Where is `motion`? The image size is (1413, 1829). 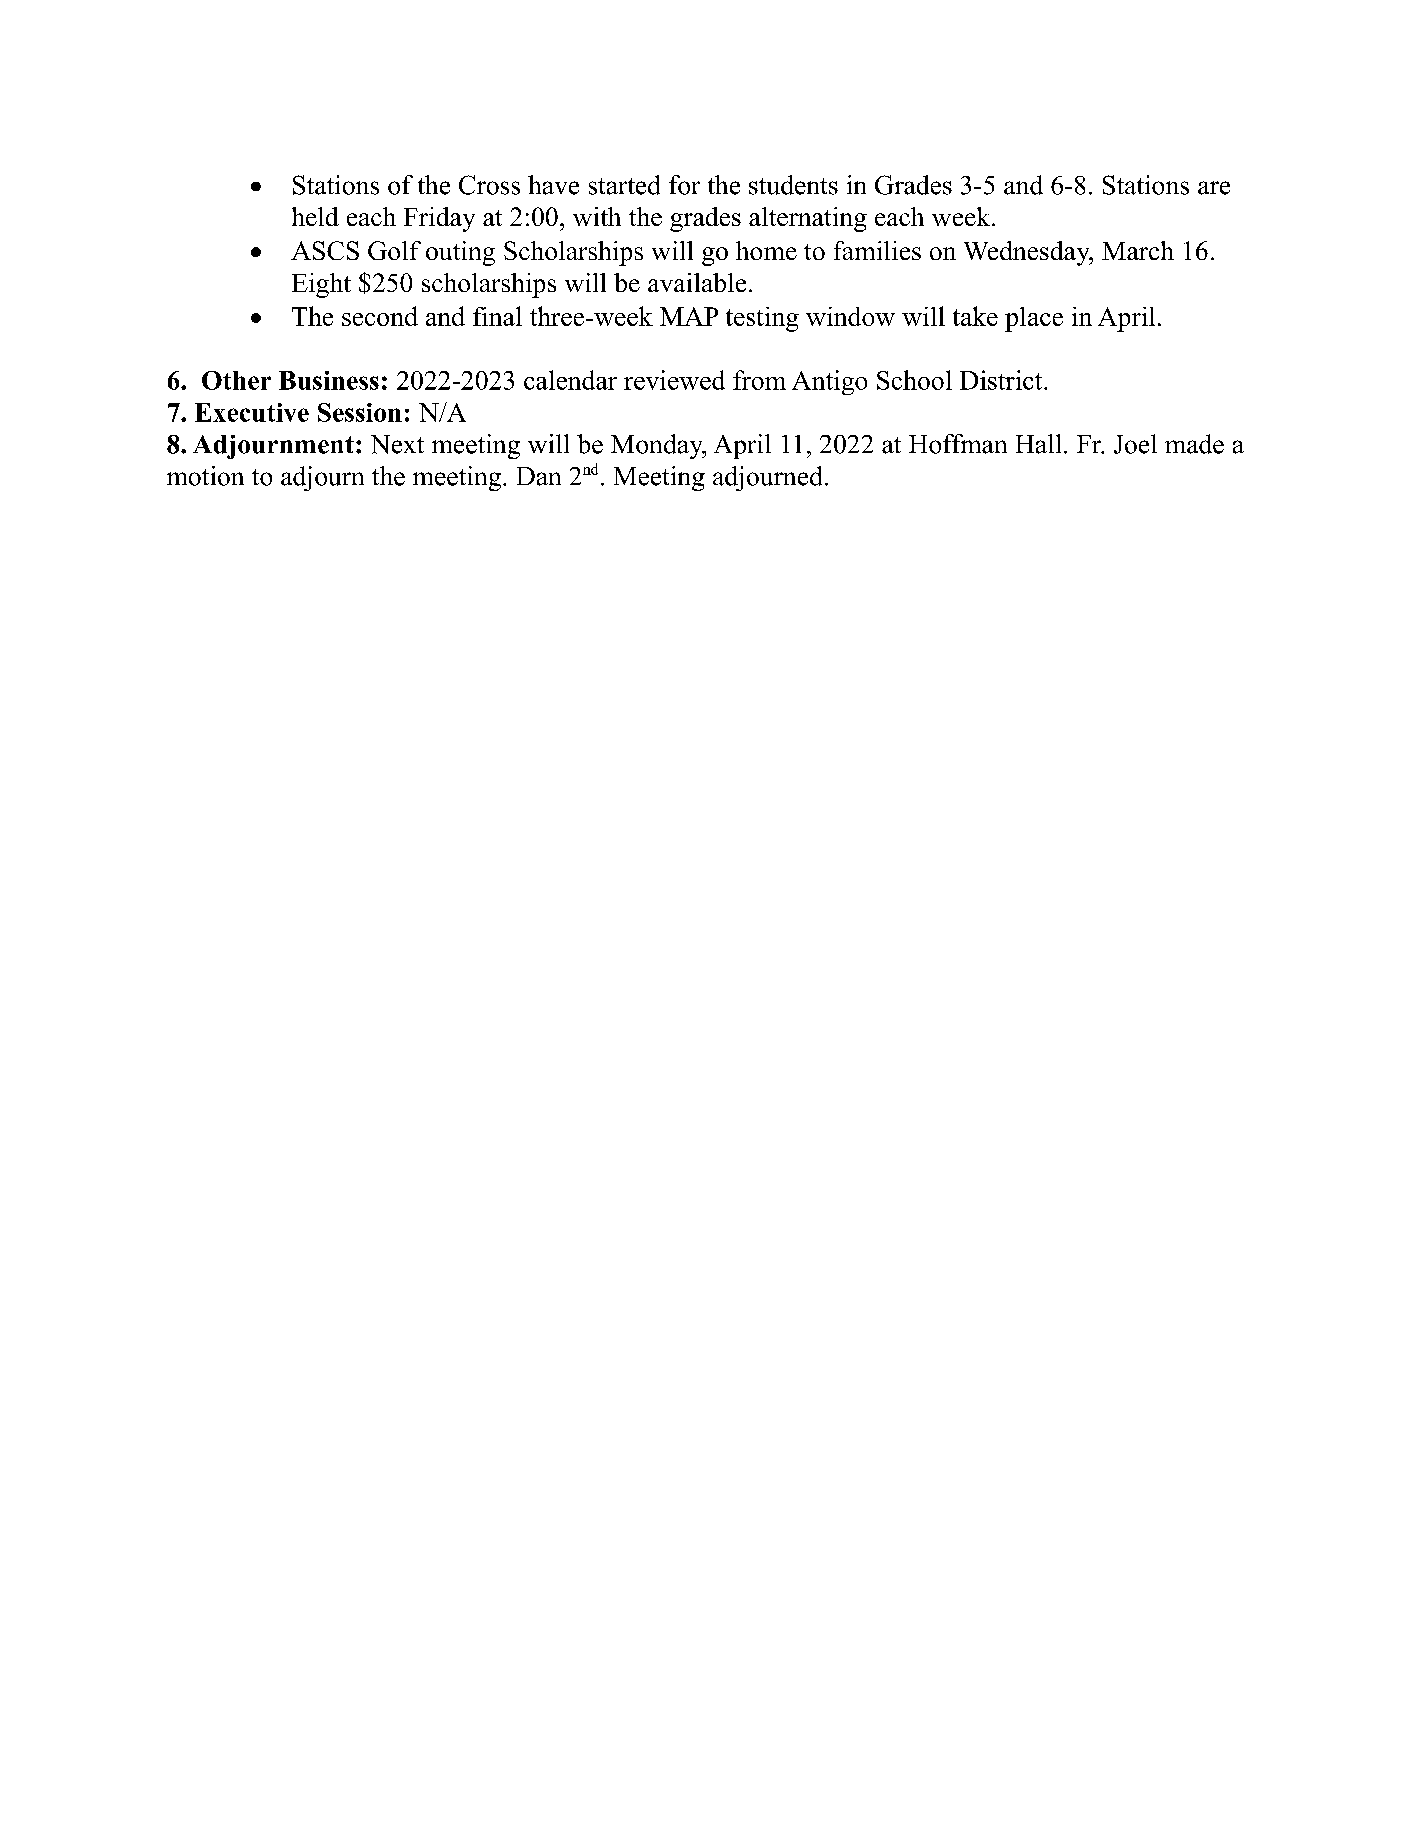 motion is located at coordinates (205, 476).
